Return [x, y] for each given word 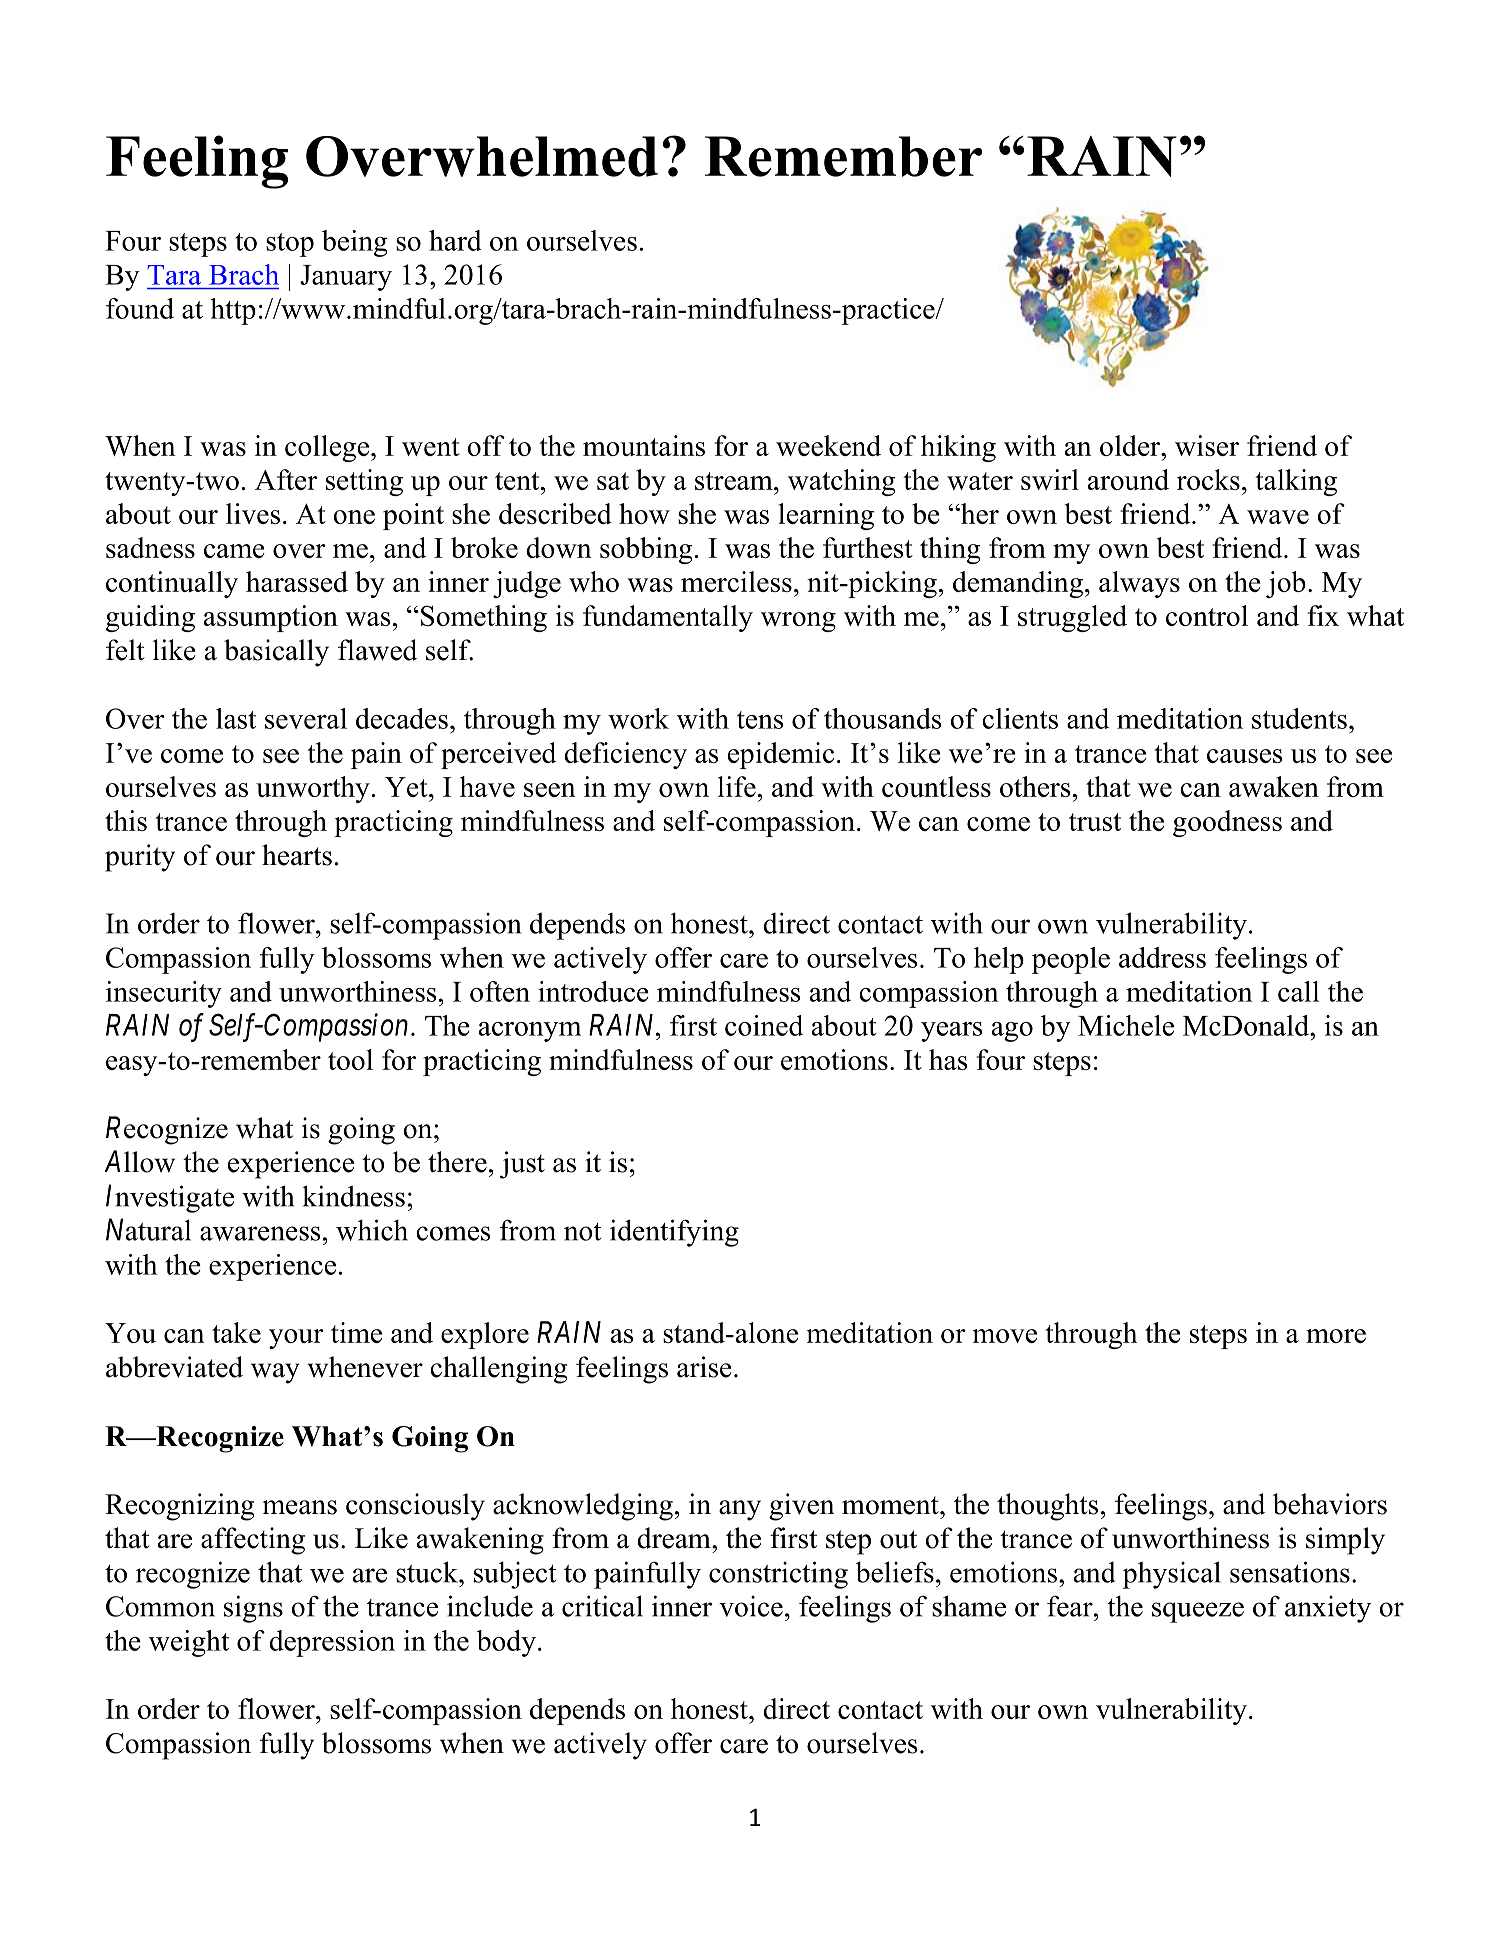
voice [751, 1606]
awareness [260, 1233]
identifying [674, 1233]
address [1162, 957]
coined [764, 1025]
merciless [736, 581]
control [1207, 615]
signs [253, 1609]
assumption [271, 618]
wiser [1207, 445]
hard [455, 240]
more [1336, 1336]
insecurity [164, 994]
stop [290, 245]
